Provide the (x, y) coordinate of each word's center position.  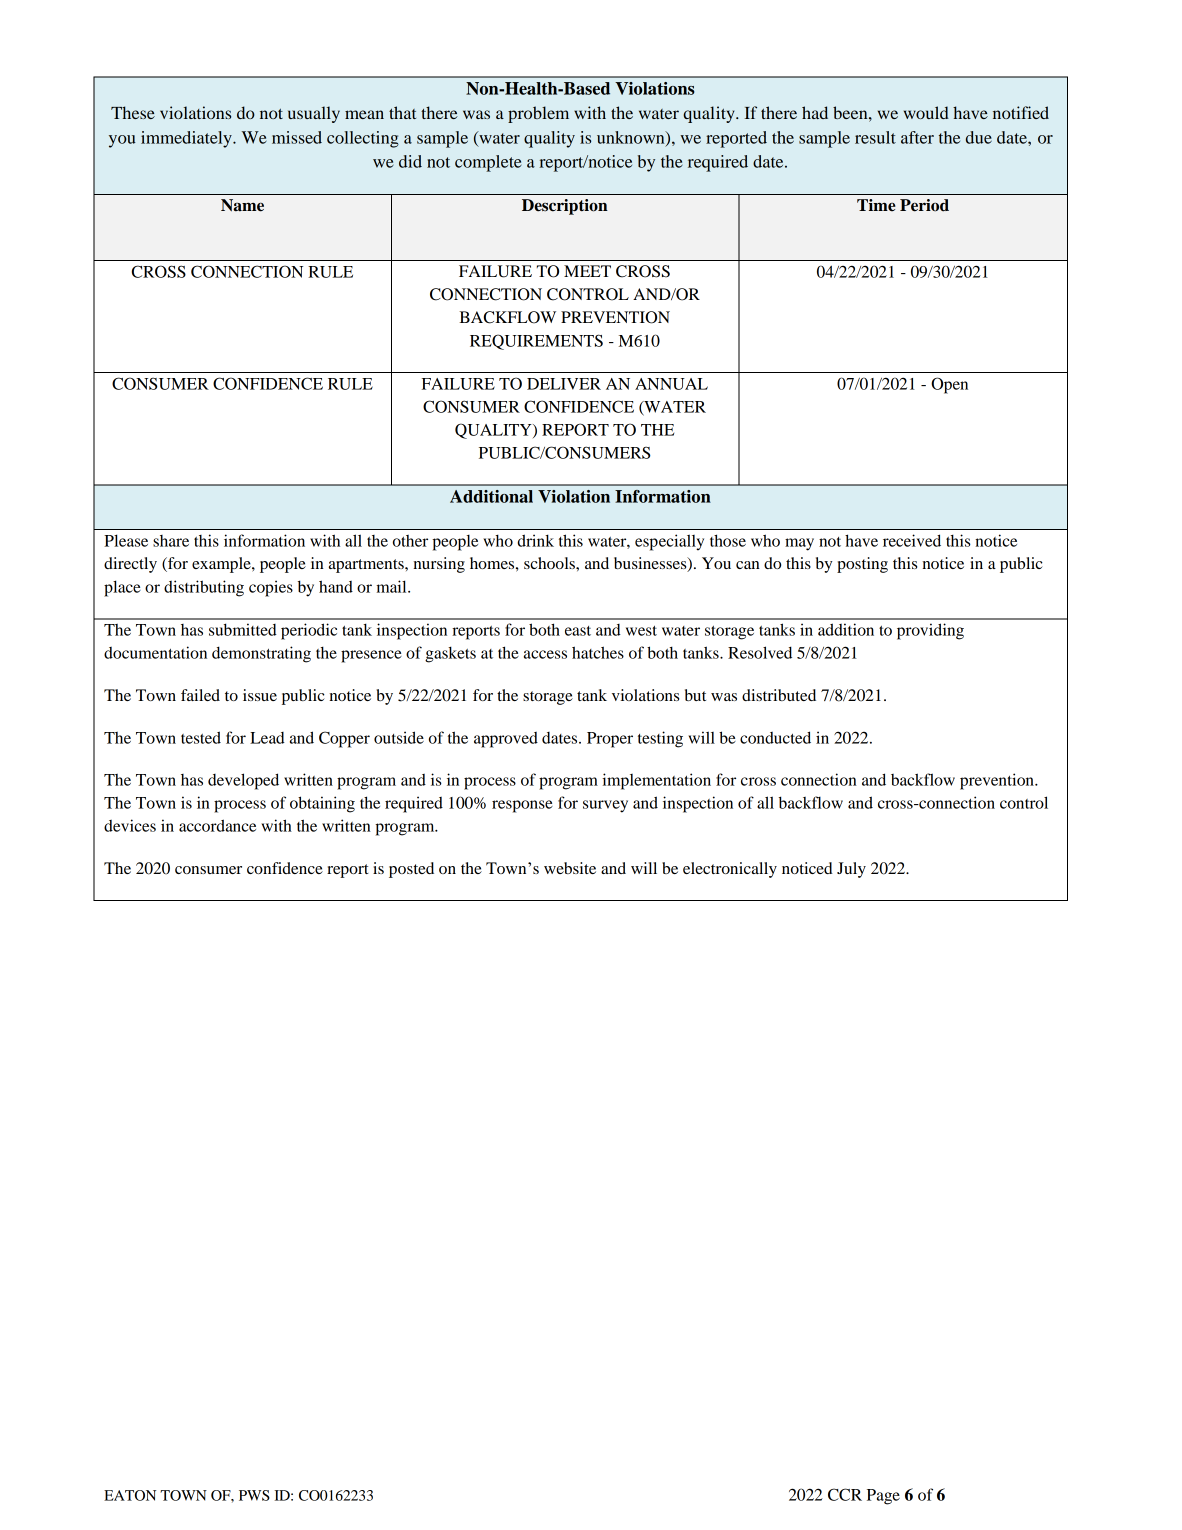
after (917, 137)
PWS (254, 1495)
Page (883, 1497)
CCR (845, 1494)
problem (538, 114)
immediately (187, 139)
